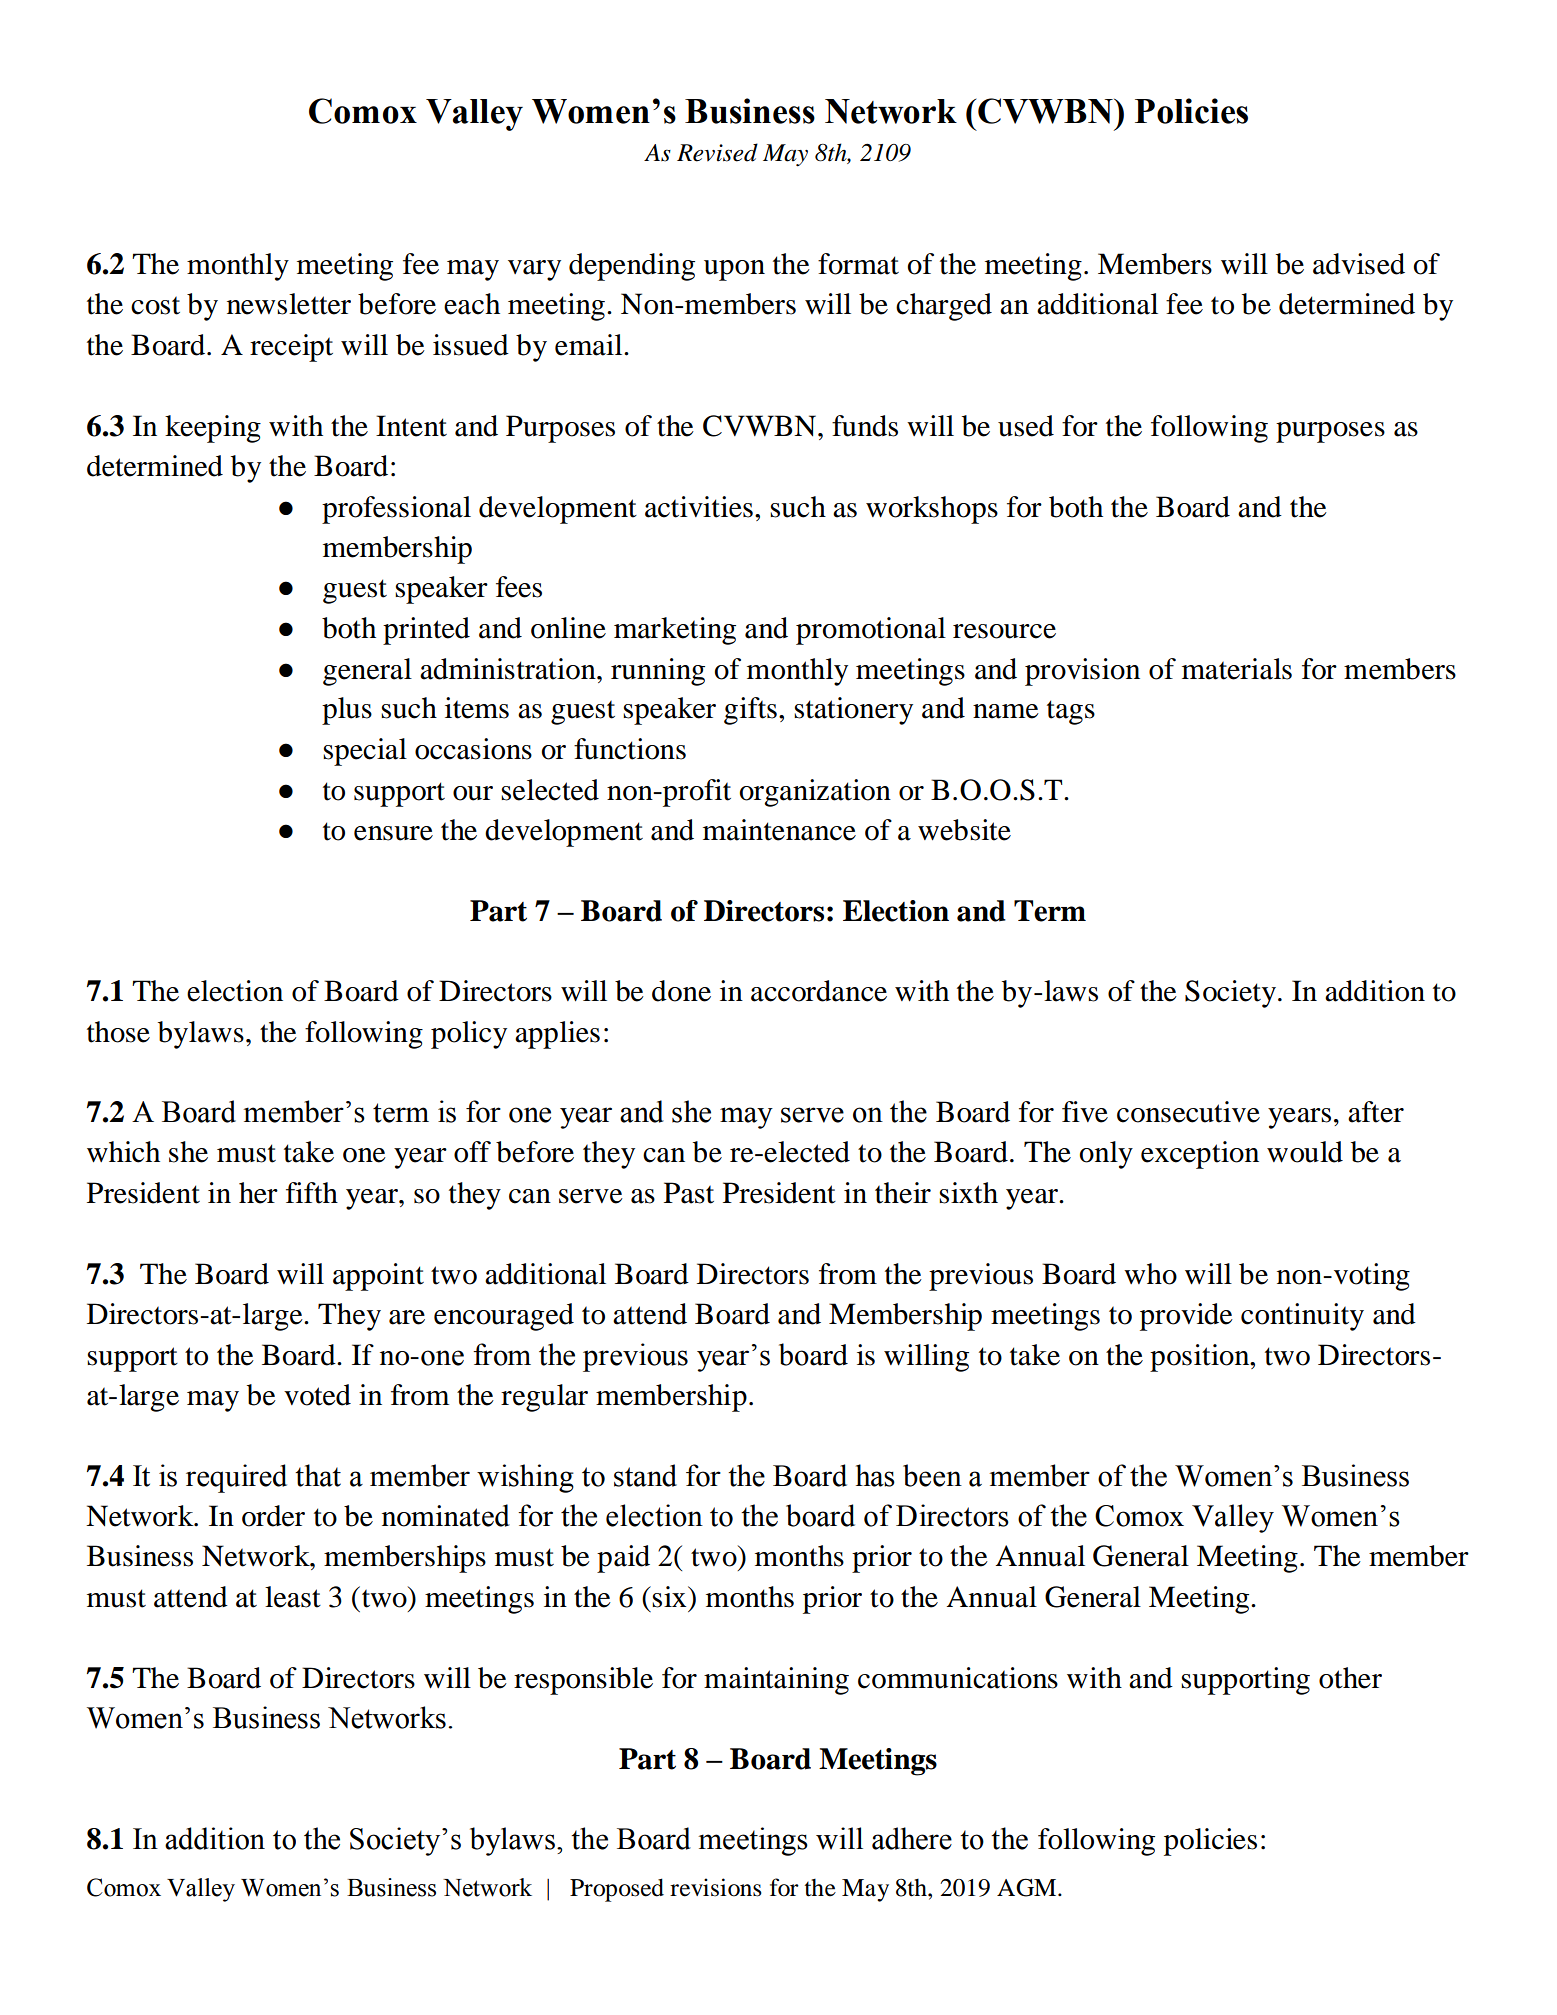 The width and height of the screenshot is (1557, 2015). What do you see at coordinates (289, 304) in the screenshot?
I see `newsletter` at bounding box center [289, 304].
